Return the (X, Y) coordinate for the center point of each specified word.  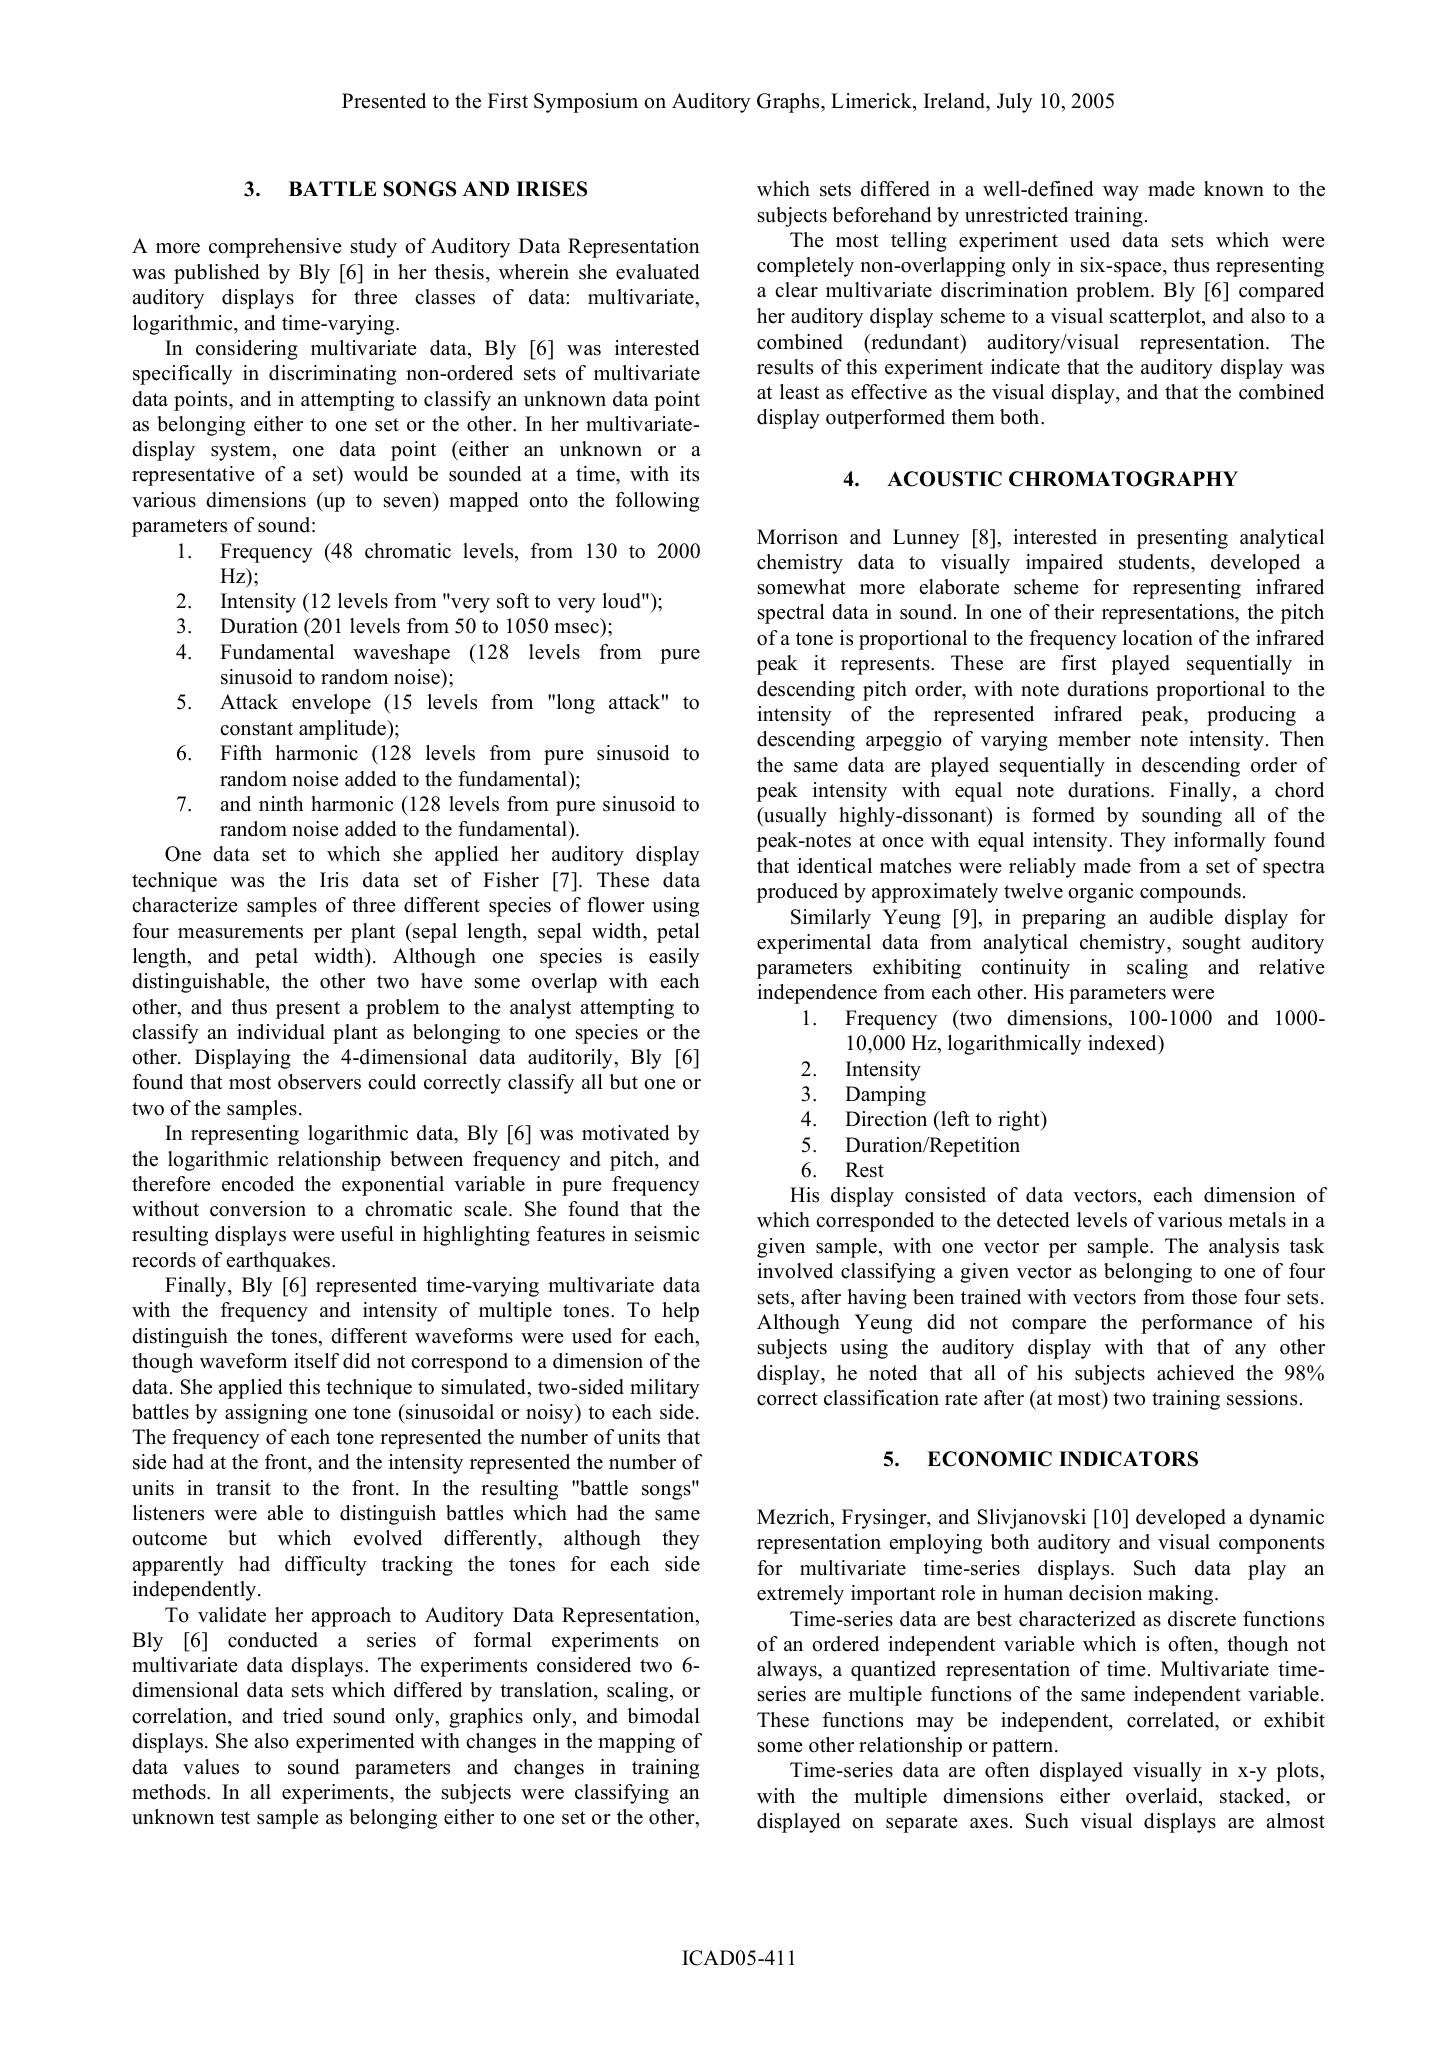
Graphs (789, 103)
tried (303, 1716)
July (1015, 103)
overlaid (1163, 1796)
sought (1212, 944)
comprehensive (275, 248)
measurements (240, 932)
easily (674, 958)
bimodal (663, 1716)
